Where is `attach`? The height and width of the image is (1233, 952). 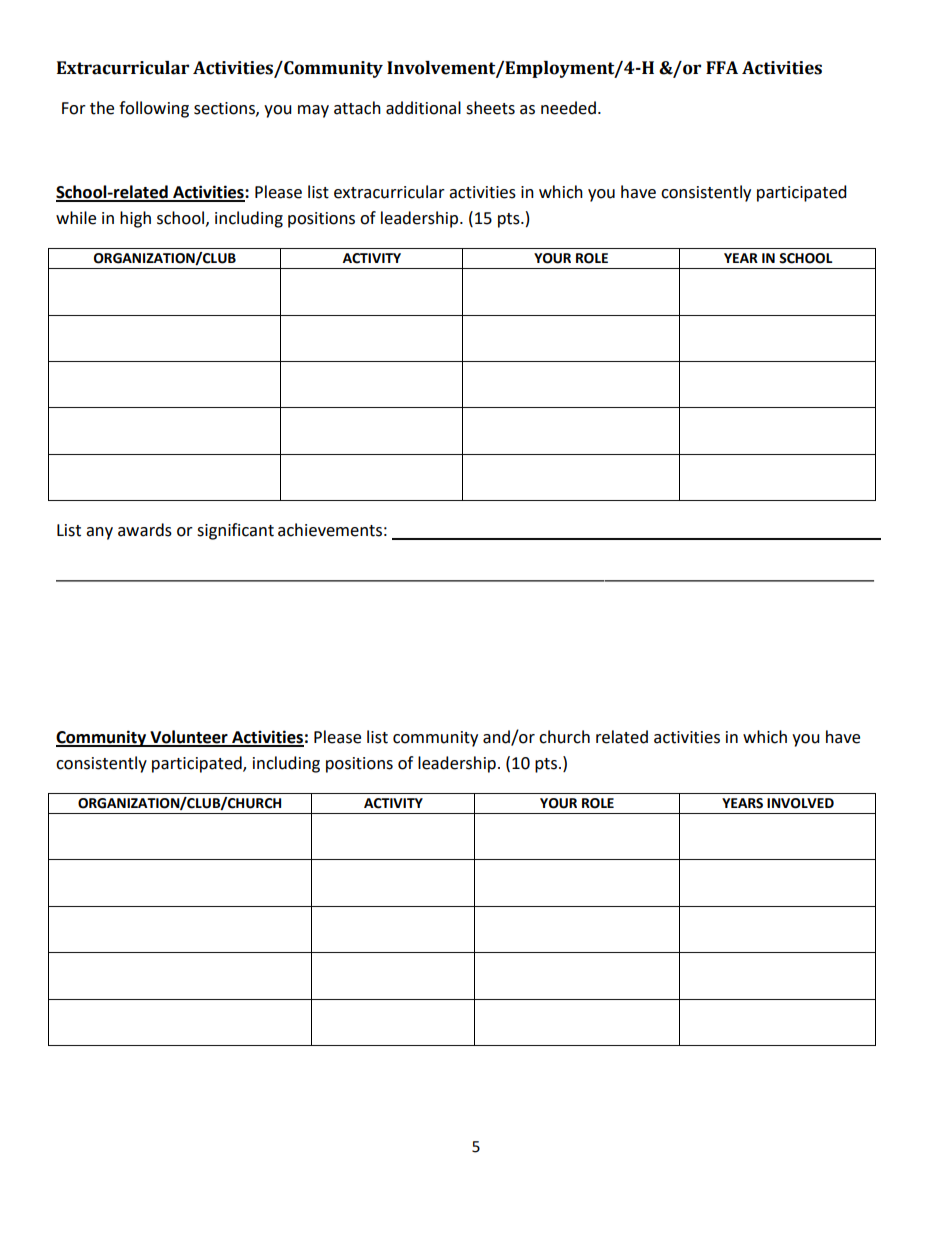
attach is located at coordinates (357, 108).
